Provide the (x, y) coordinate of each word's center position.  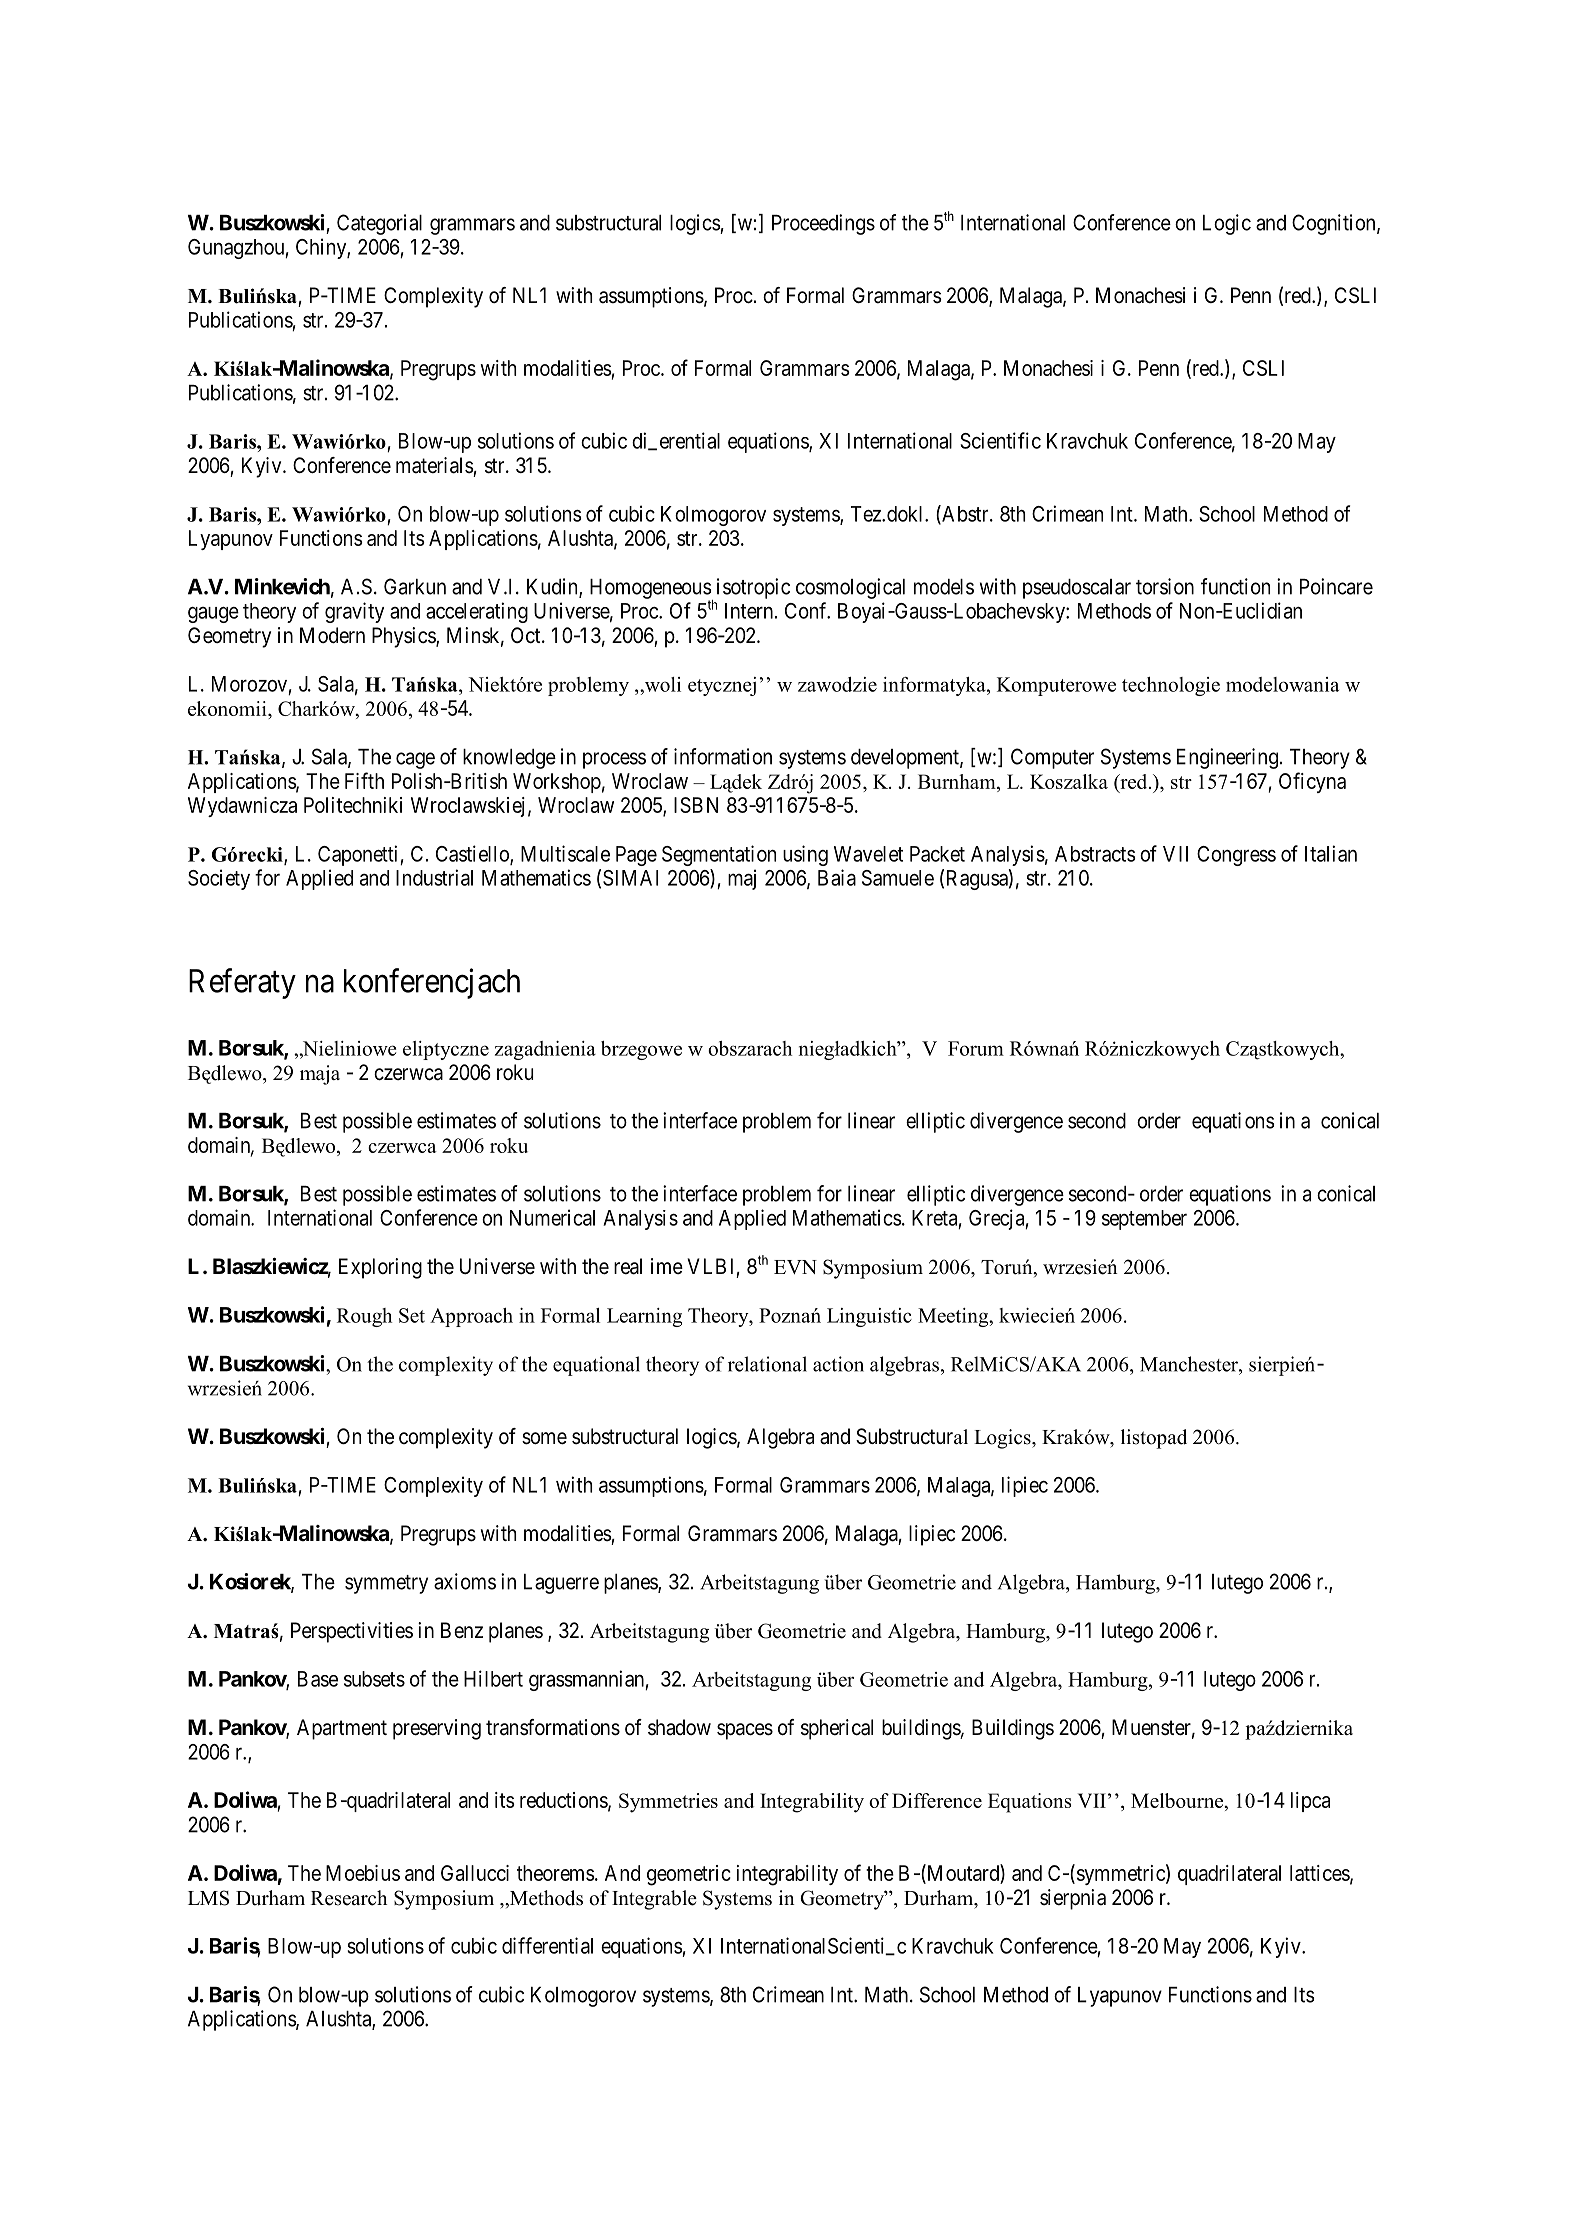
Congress (1236, 856)
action (838, 1364)
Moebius (363, 1873)
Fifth (364, 780)
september (1144, 1220)
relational (767, 1364)
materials (435, 465)
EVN (795, 1267)
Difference (937, 1800)
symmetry (386, 1584)
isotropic (753, 588)
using (805, 855)
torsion (1165, 586)
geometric (689, 1875)
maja (320, 1075)
